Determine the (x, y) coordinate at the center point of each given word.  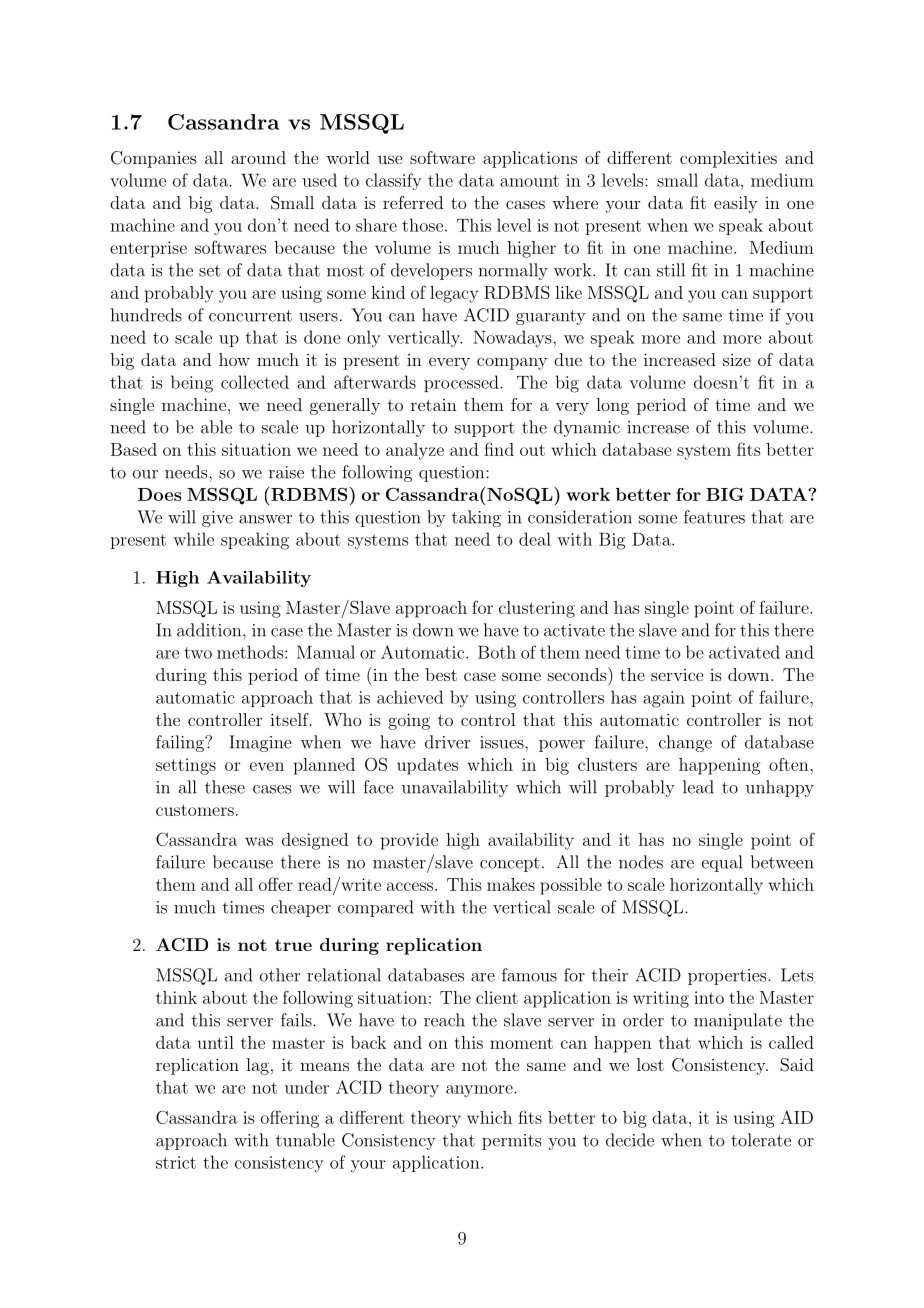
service (677, 675)
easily (736, 204)
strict (176, 1162)
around (258, 157)
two (198, 653)
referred (413, 202)
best (441, 674)
